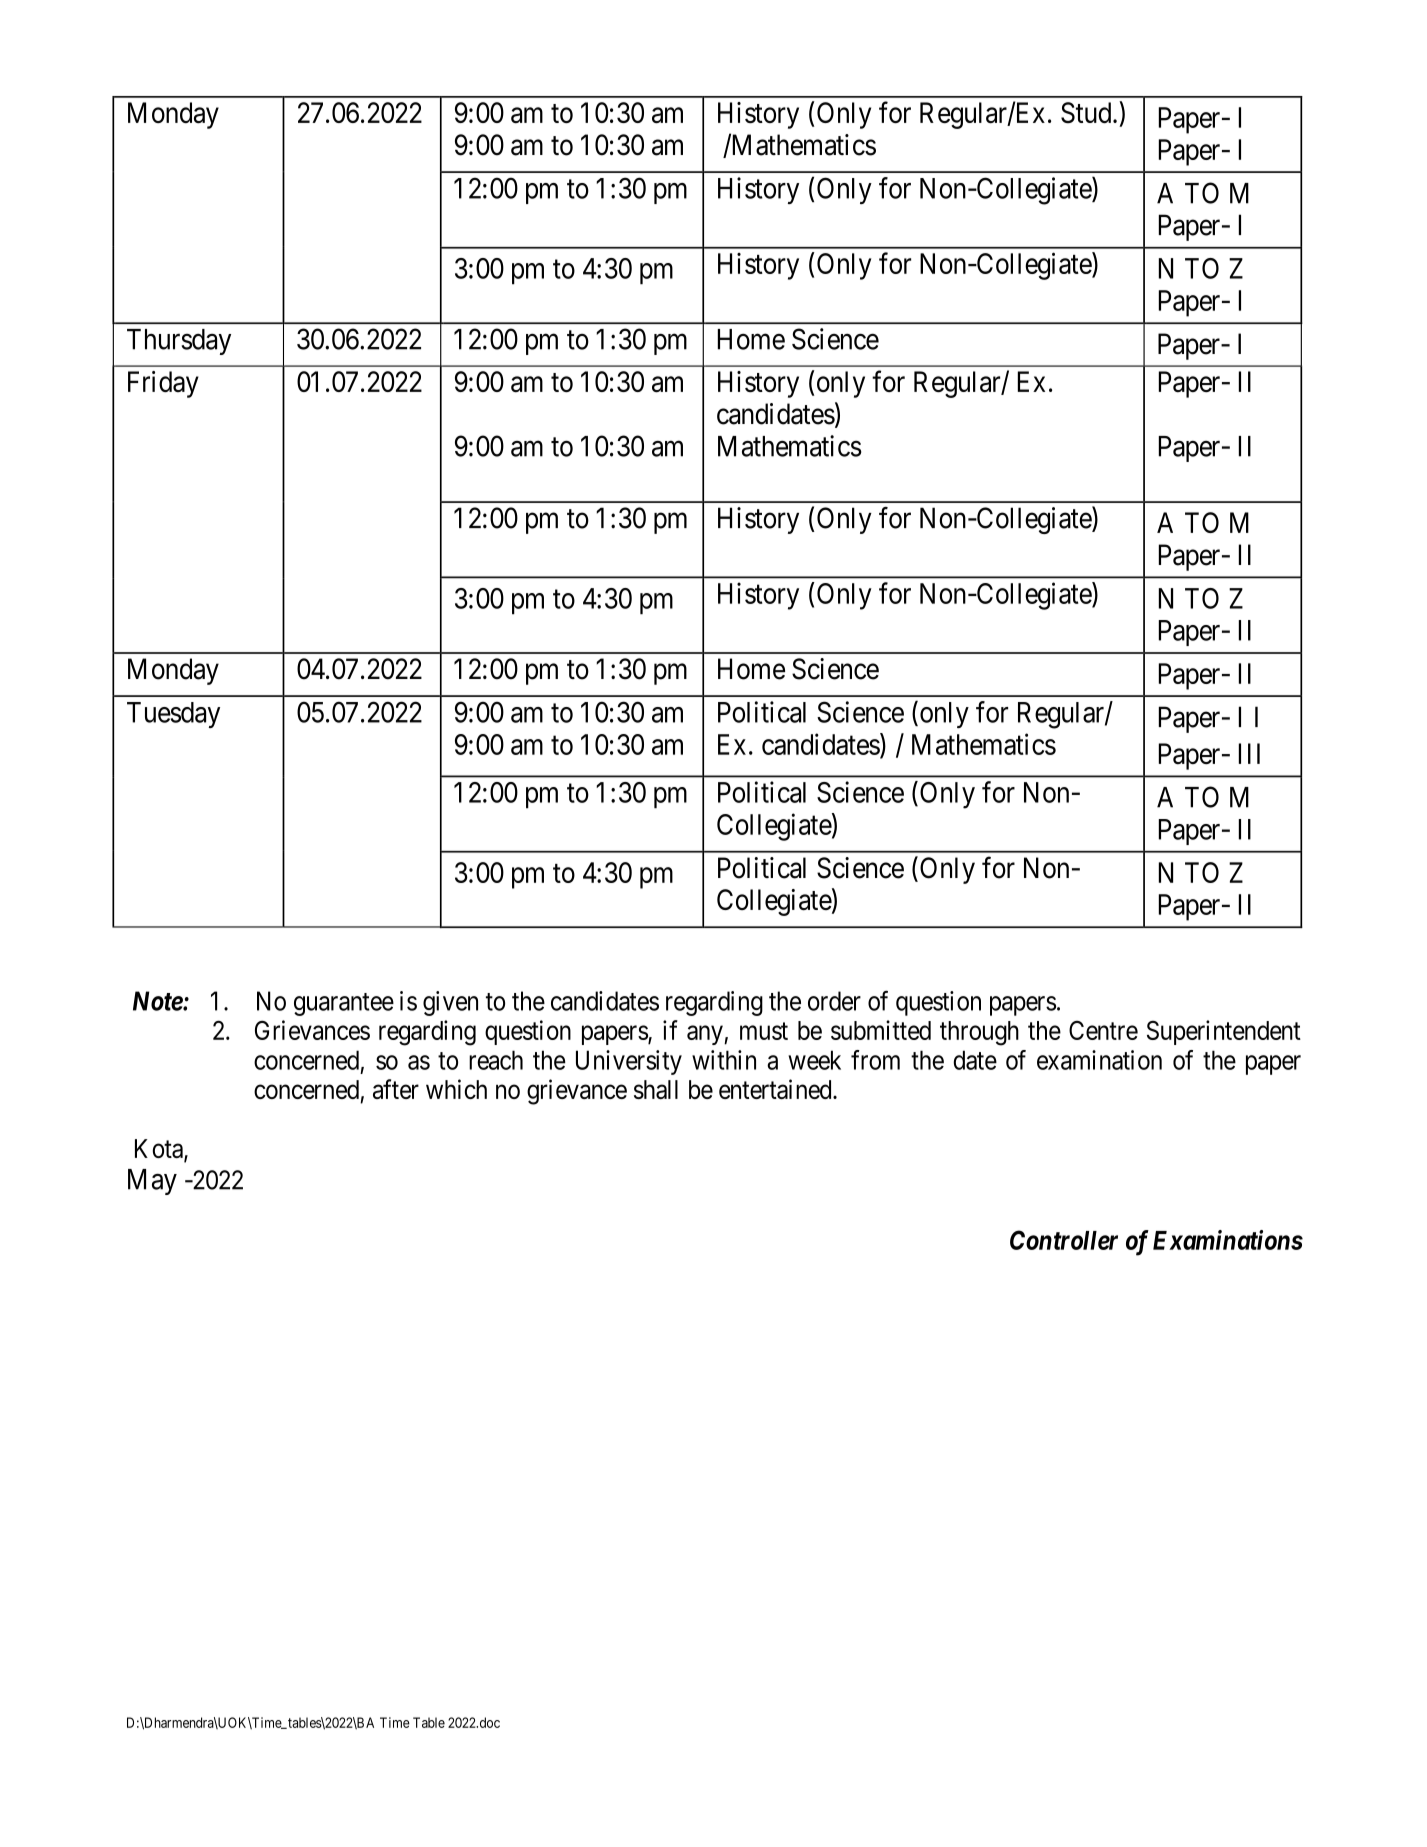 The height and width of the document is (1847, 1427). I want to click on order, so click(834, 1001).
